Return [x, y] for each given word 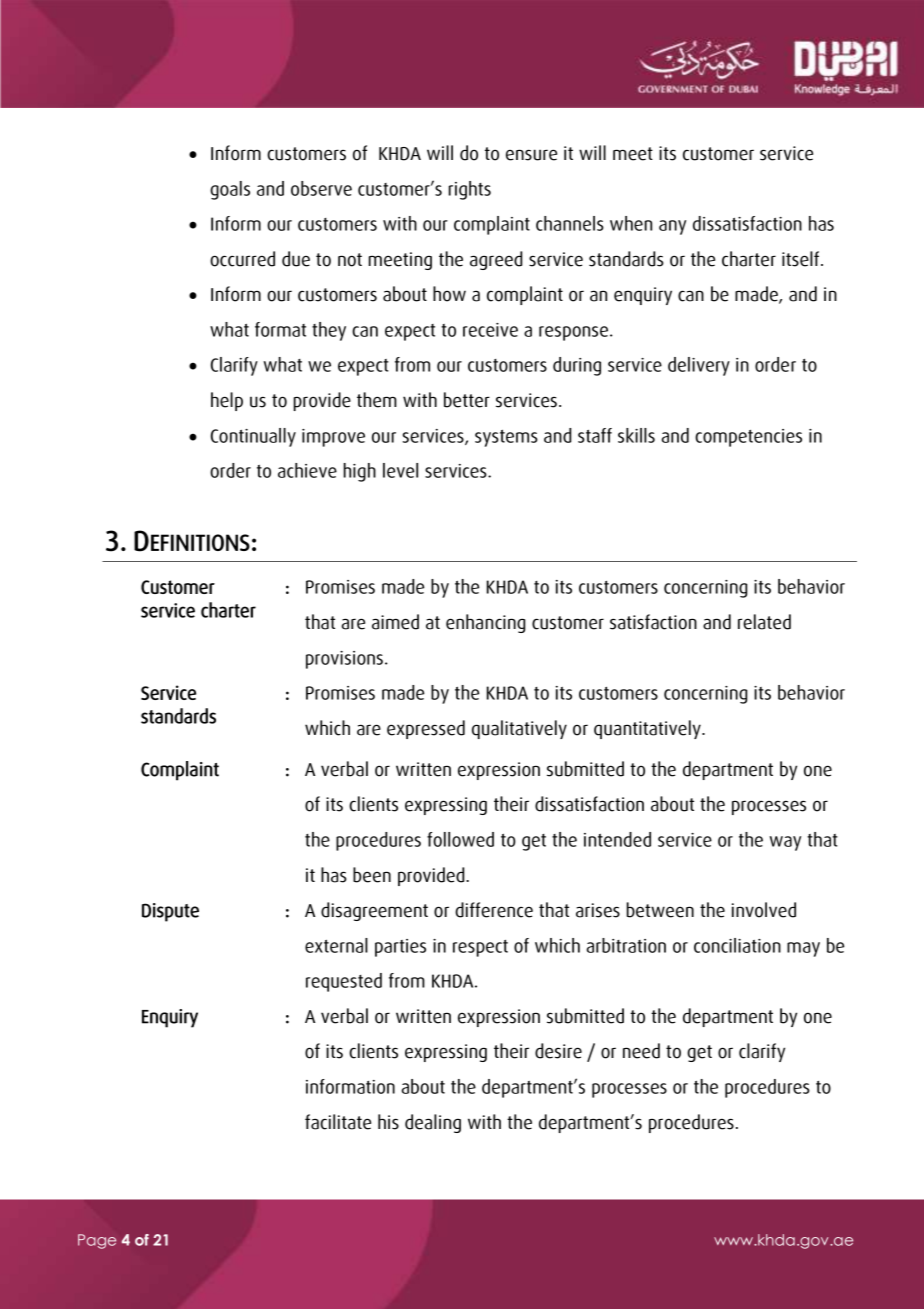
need [641, 1051]
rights [469, 190]
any [672, 227]
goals [230, 190]
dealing [433, 1123]
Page [97, 1241]
